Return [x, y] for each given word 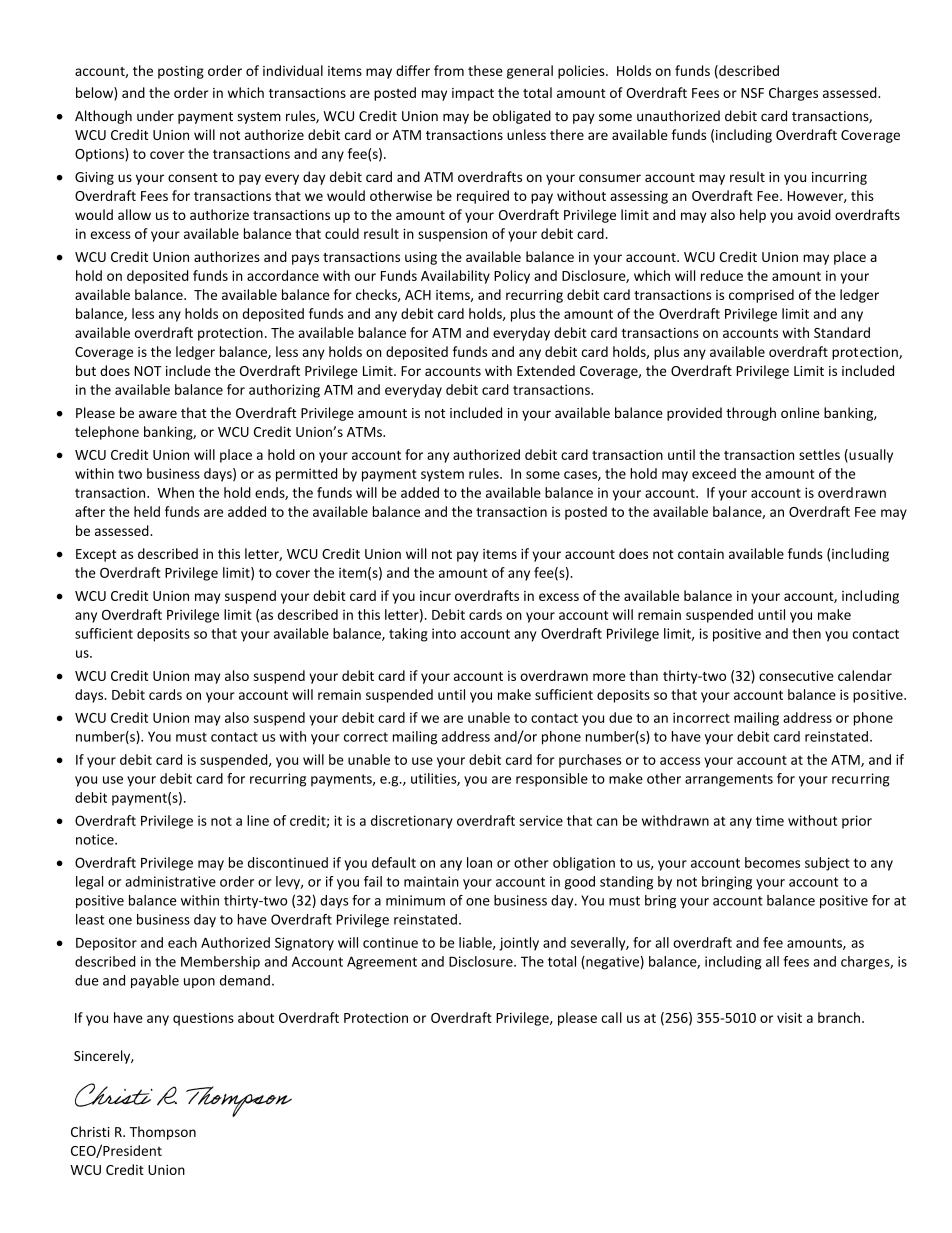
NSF [752, 93]
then [806, 633]
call [611, 1017]
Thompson [163, 1133]
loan [479, 862]
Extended [546, 370]
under [155, 115]
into [444, 633]
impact [473, 94]
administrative [170, 881]
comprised [761, 296]
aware [158, 414]
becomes [772, 862]
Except [96, 555]
